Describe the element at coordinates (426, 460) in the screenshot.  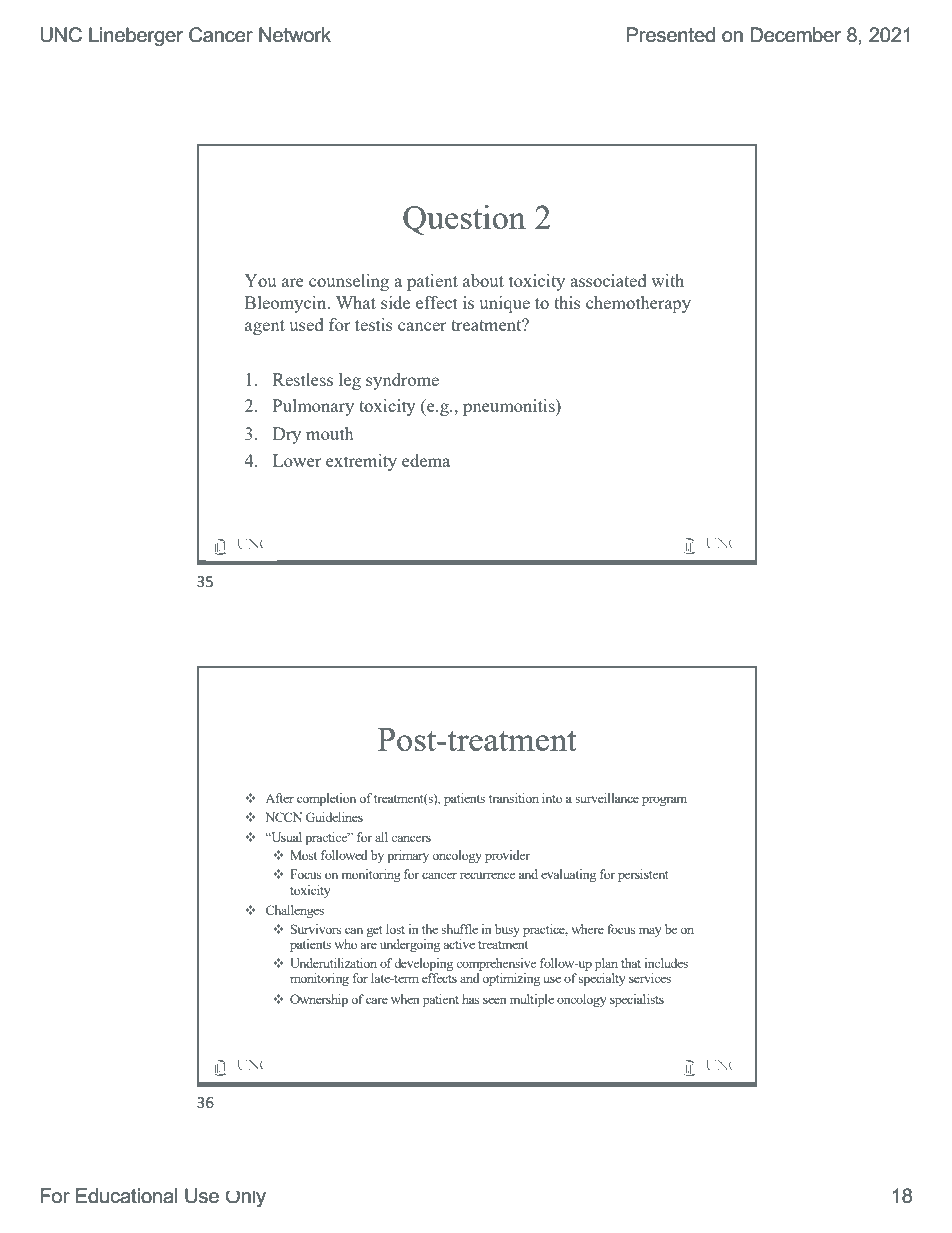
I see `edema` at that location.
